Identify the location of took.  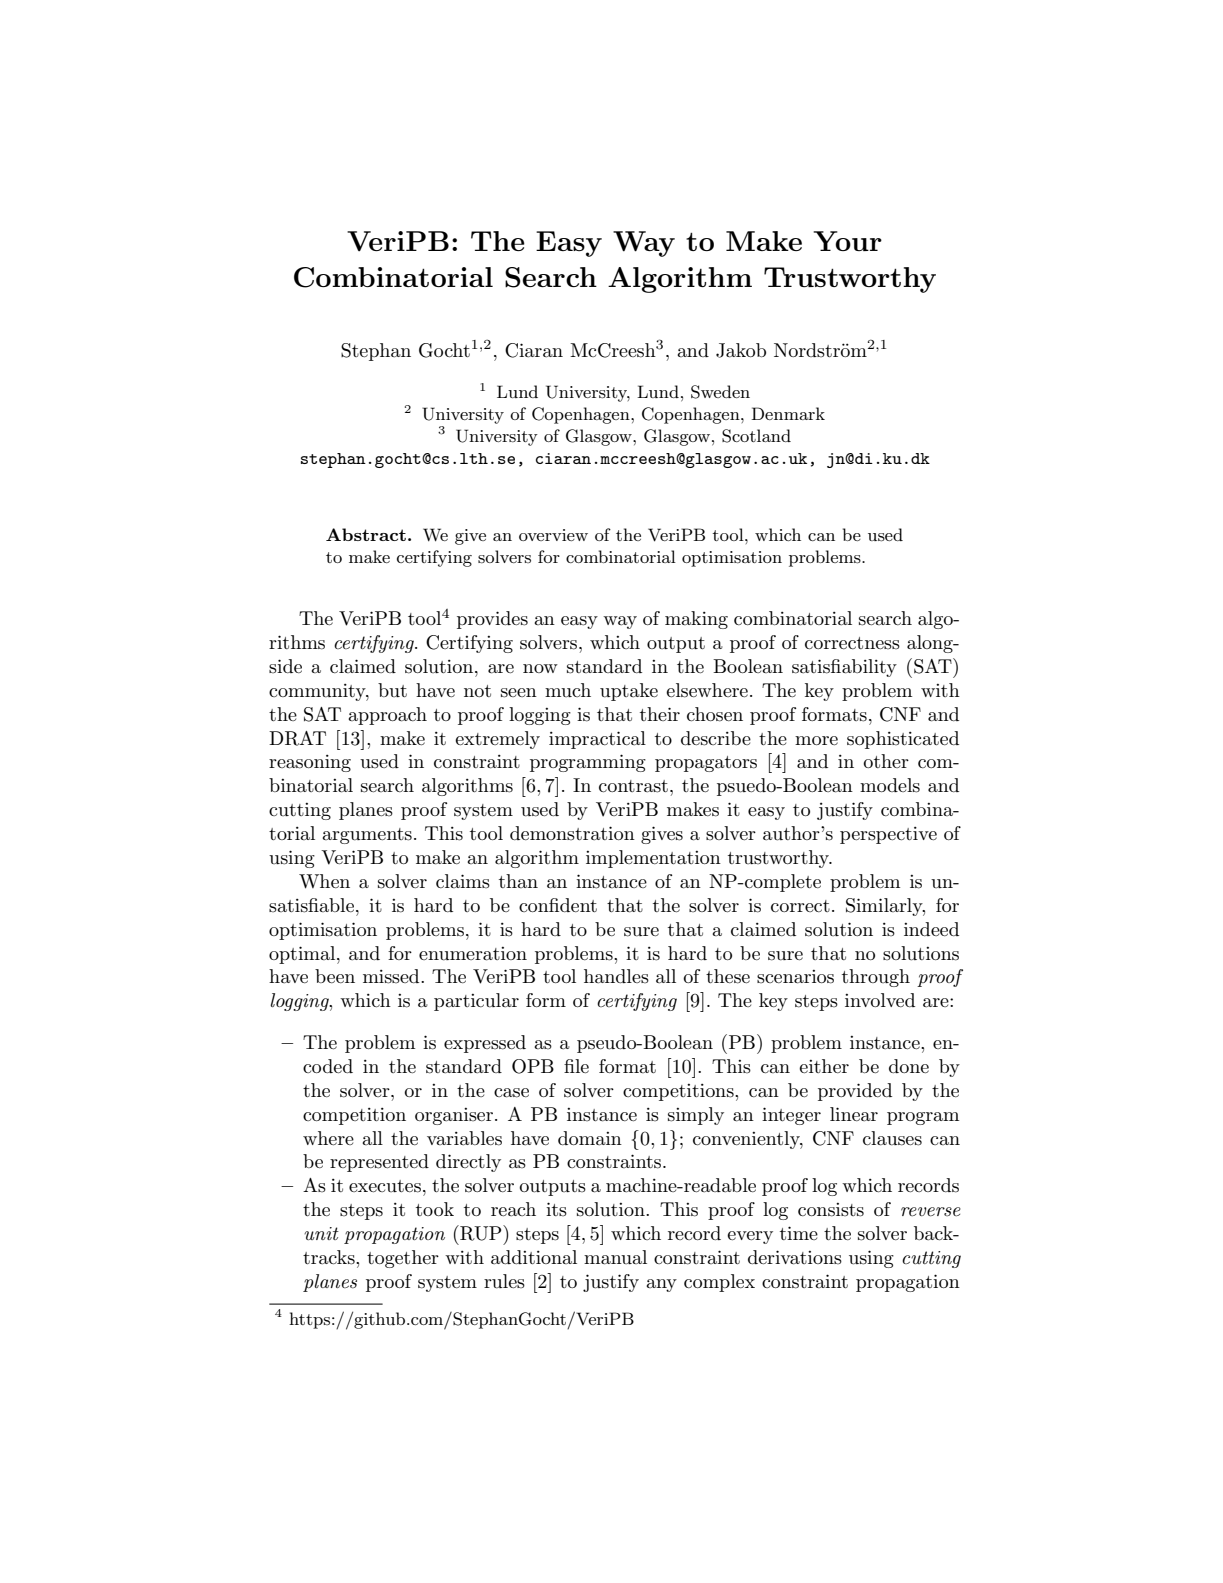
(435, 1209).
